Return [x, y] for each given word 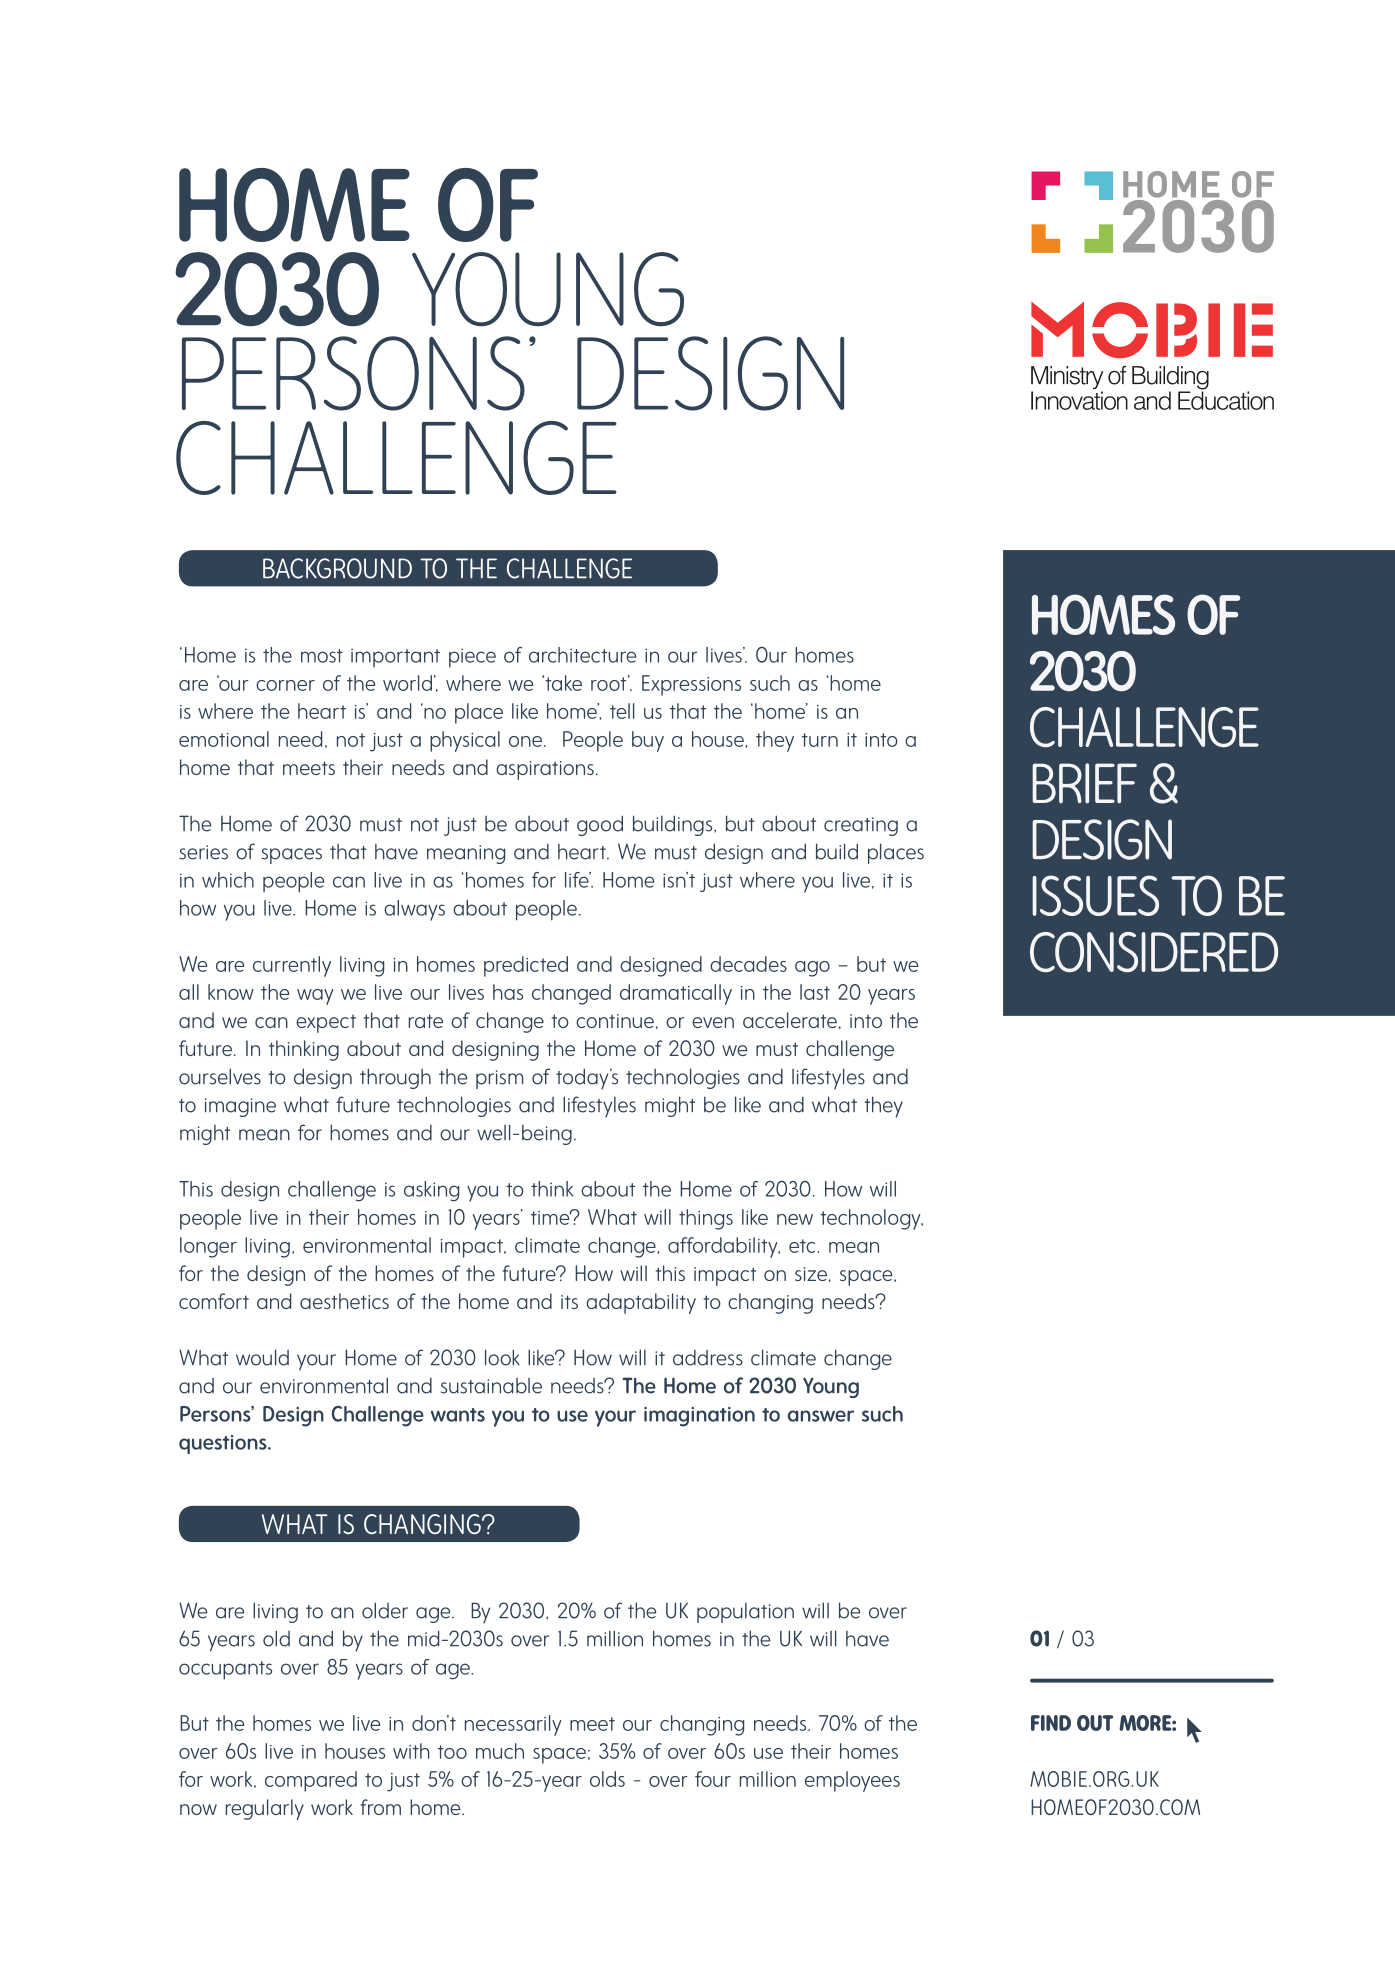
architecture [582, 655]
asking [431, 1191]
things [706, 1219]
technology [871, 1219]
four [713, 1779]
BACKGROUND [337, 568]
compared [311, 1781]
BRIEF [1084, 783]
